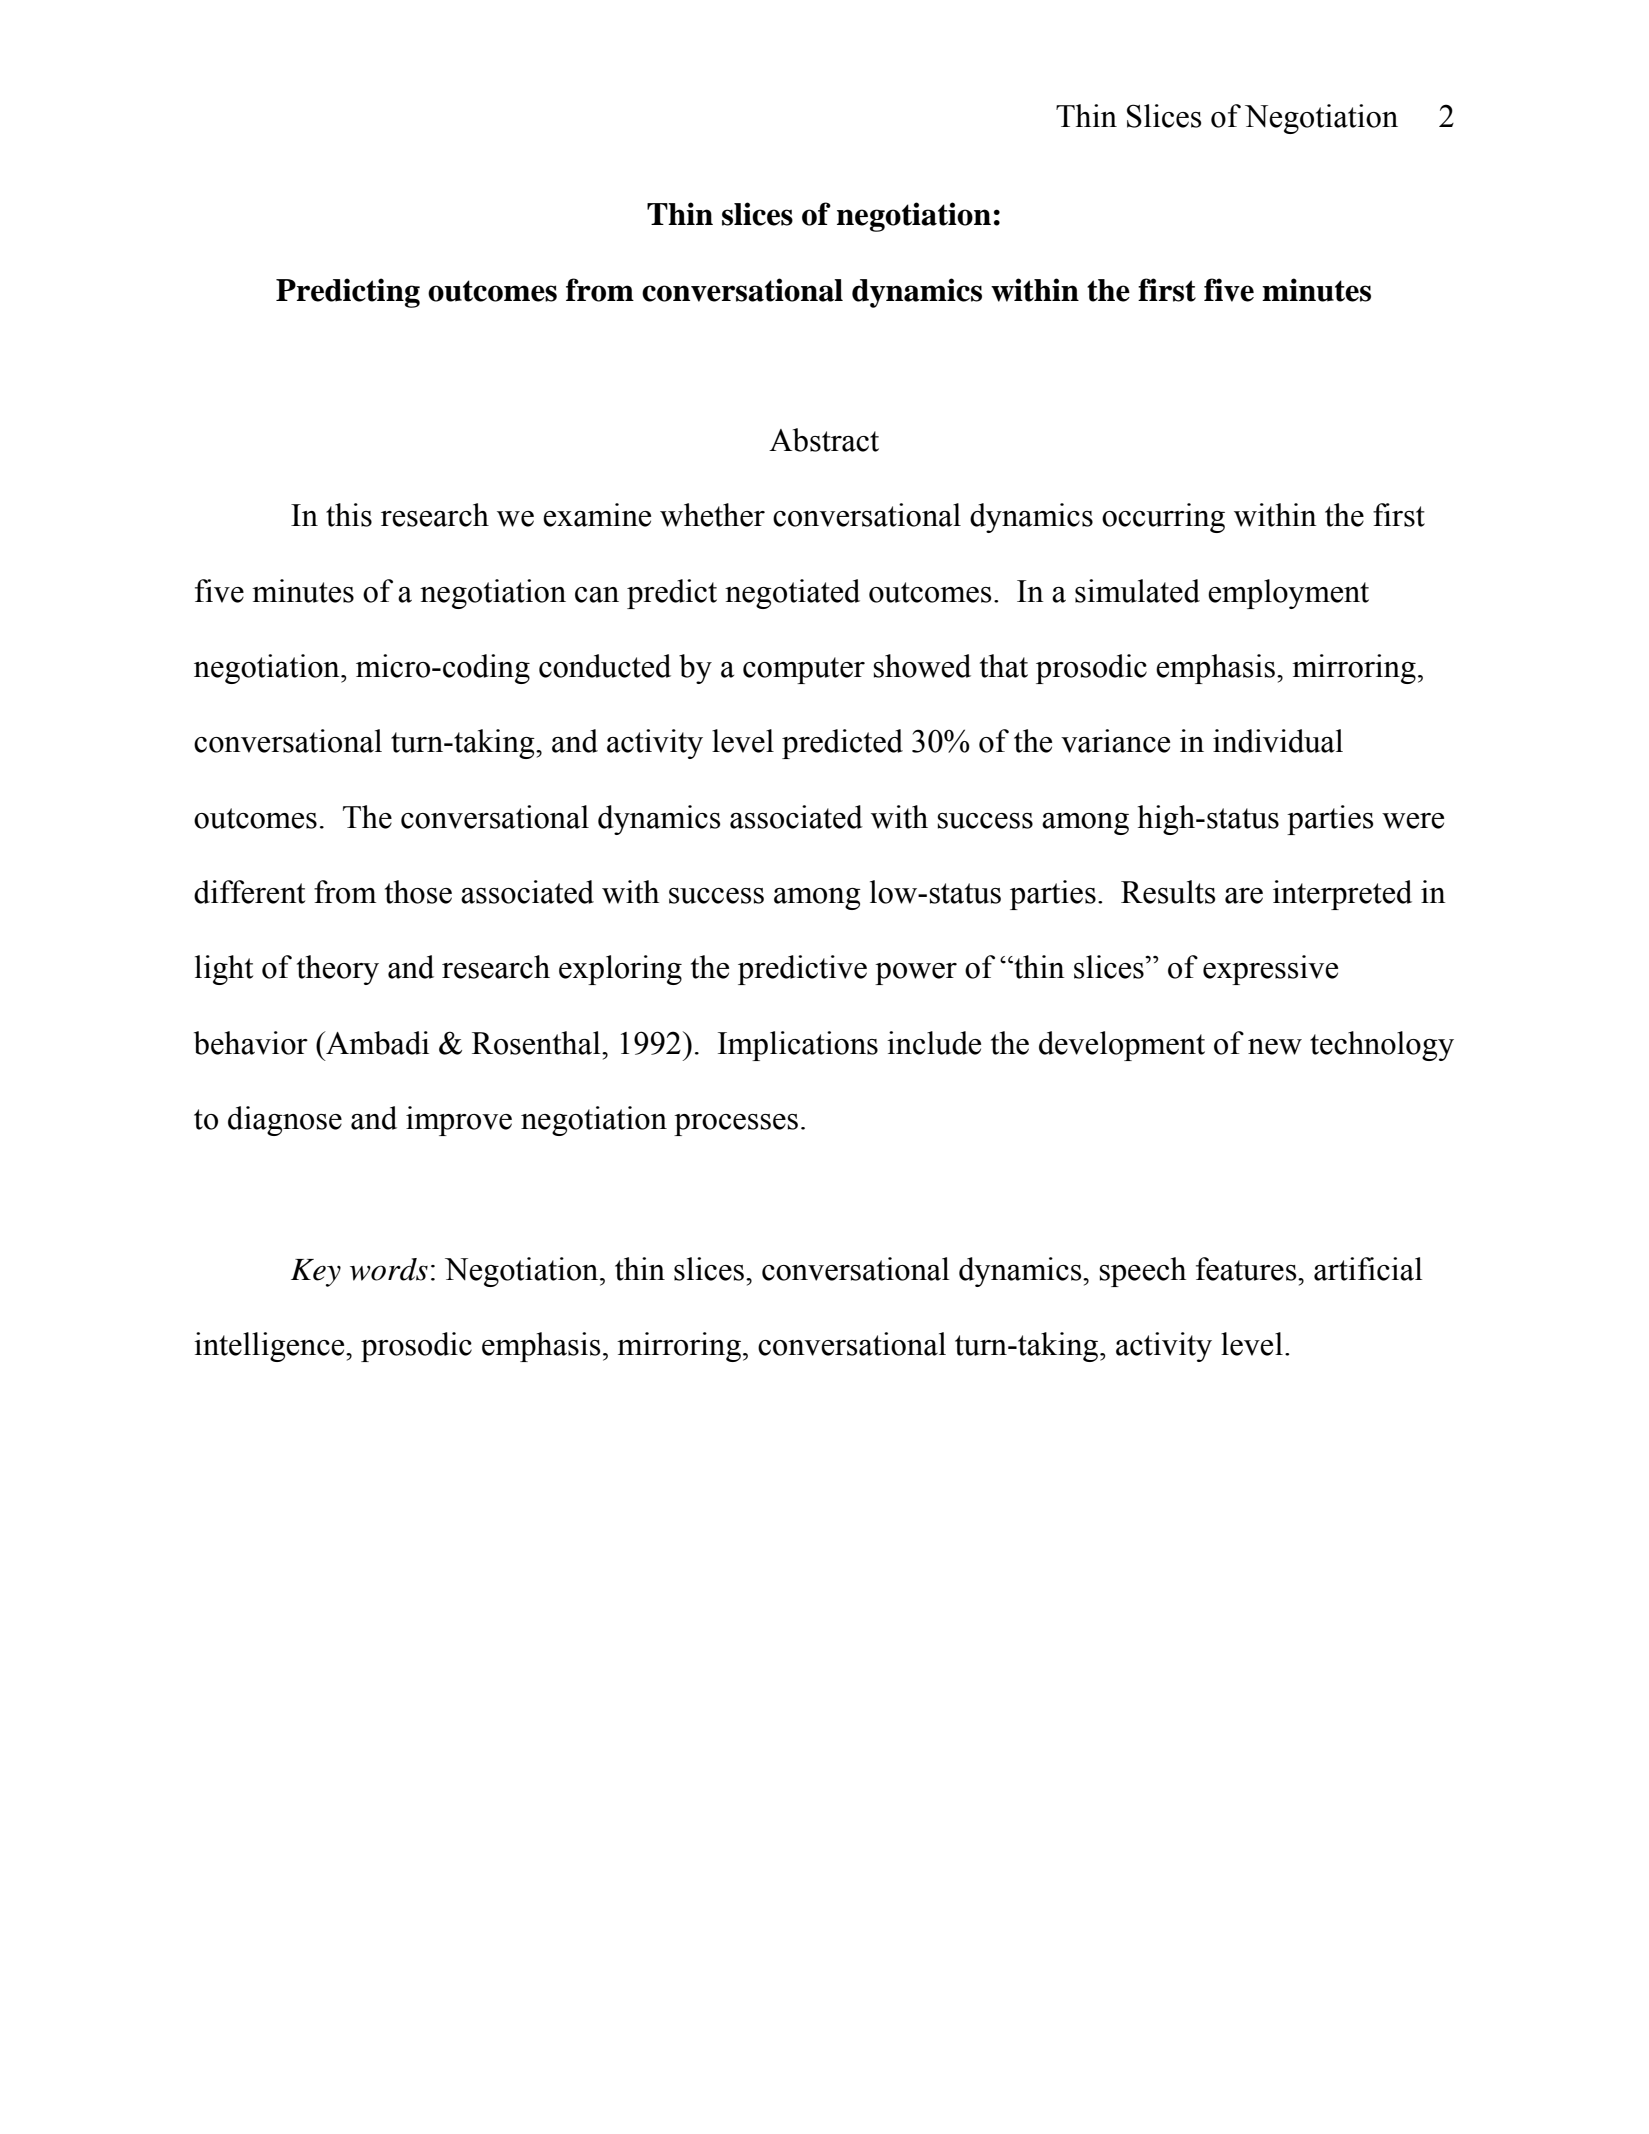  What do you see at coordinates (418, 892) in the screenshot?
I see `those` at bounding box center [418, 892].
